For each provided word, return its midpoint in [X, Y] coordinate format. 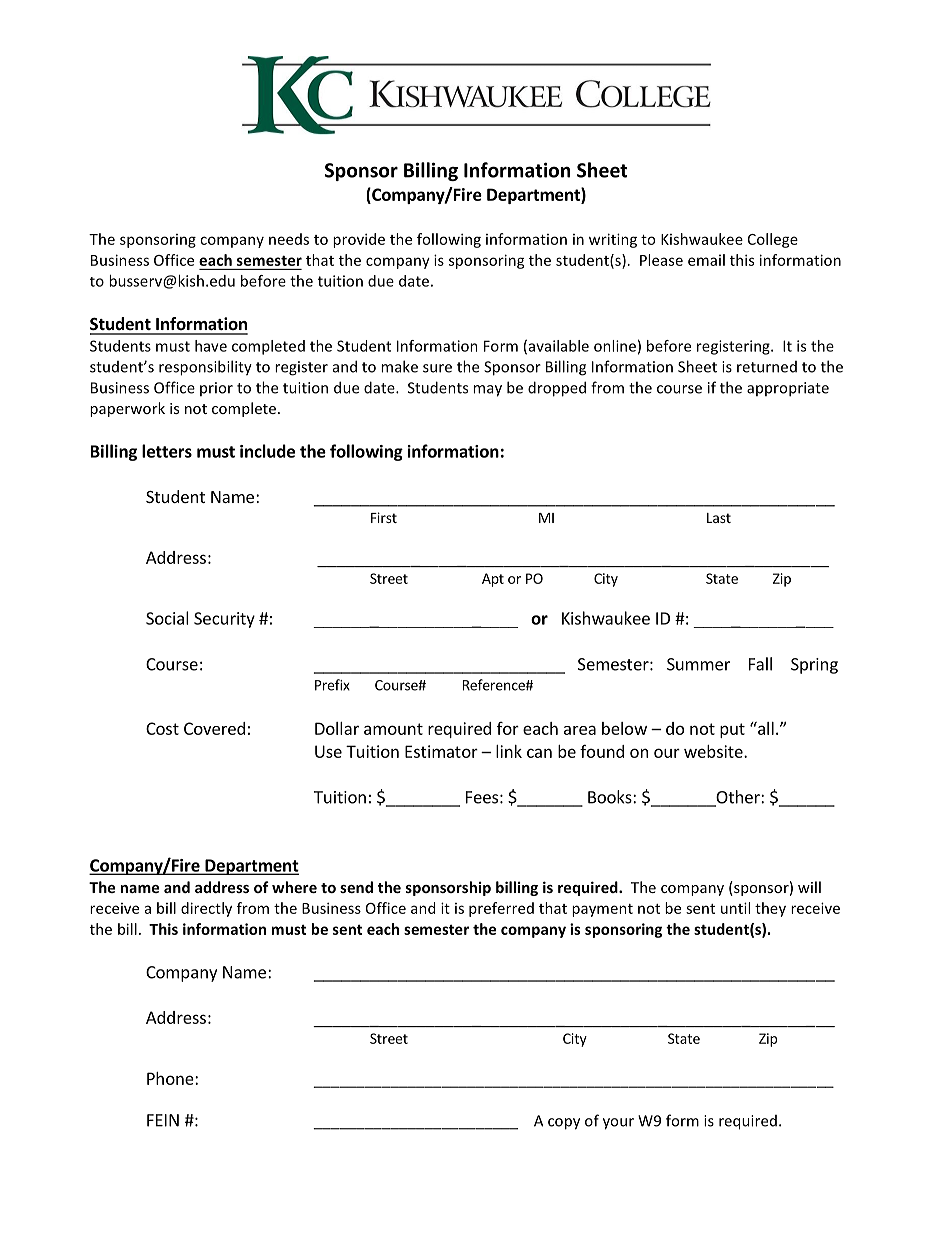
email [706, 260]
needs [289, 239]
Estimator [441, 751]
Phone [171, 1078]
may [487, 391]
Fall [760, 664]
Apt [493, 580]
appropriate [788, 389]
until [735, 908]
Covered [214, 728]
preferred [501, 909]
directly [206, 909]
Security [224, 620]
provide [359, 240]
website [714, 751]
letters [167, 451]
